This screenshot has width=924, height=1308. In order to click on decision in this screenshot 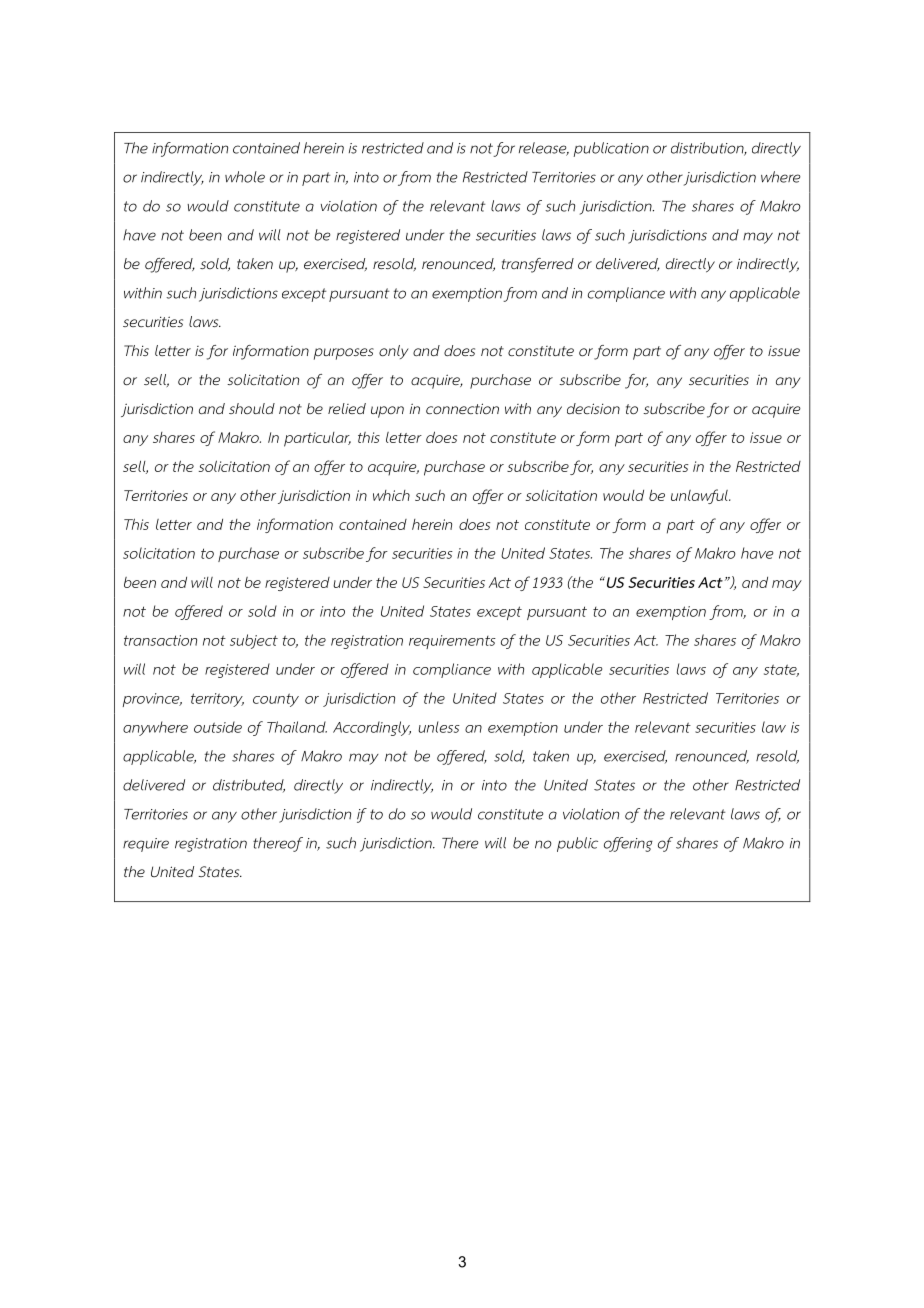, I will do `click(593, 409)`.
